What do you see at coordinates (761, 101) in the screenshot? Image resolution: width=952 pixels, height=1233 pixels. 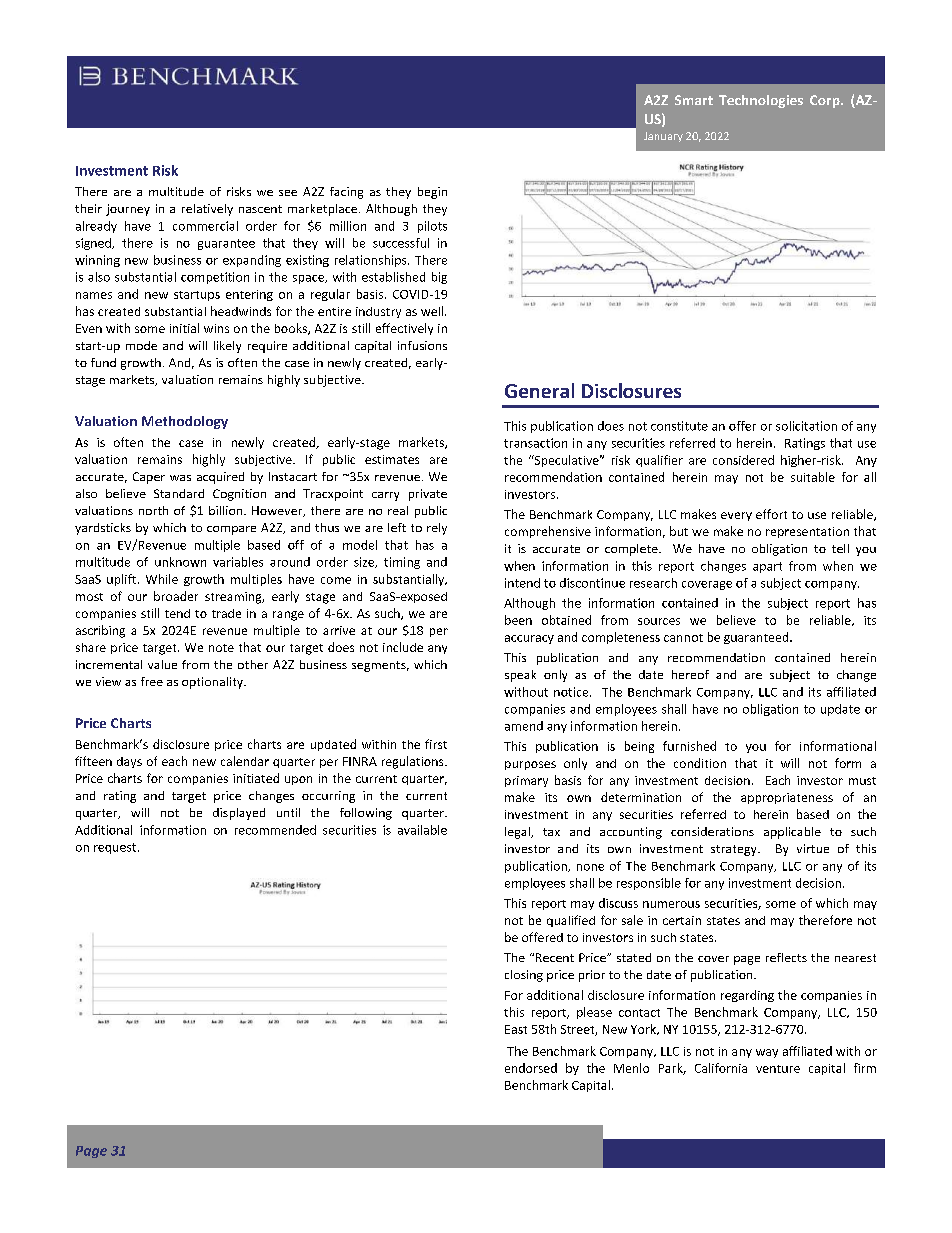 I see `Technologies` at bounding box center [761, 101].
